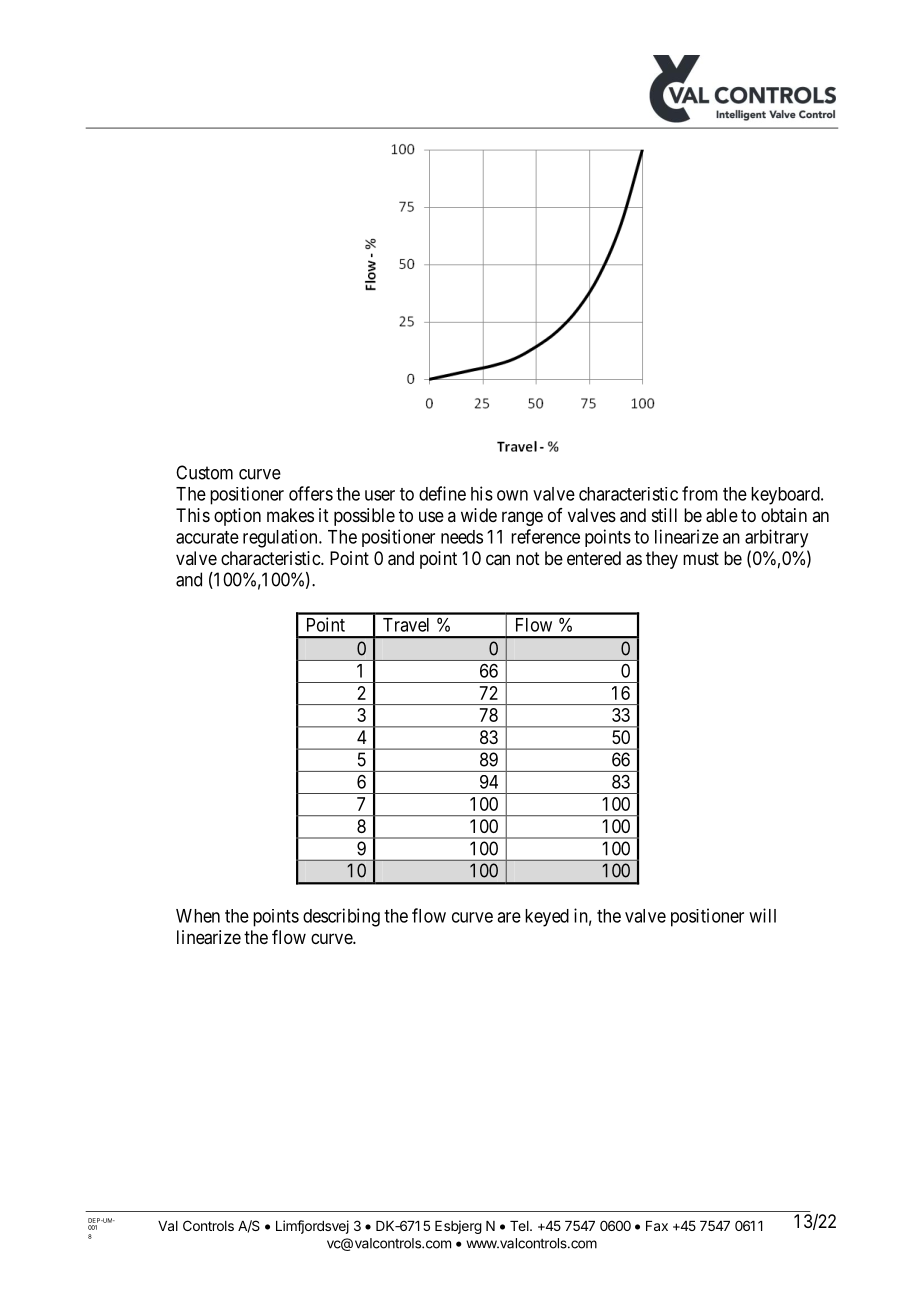 The image size is (924, 1308). Describe the element at coordinates (290, 515) in the image. I see `makes` at that location.
